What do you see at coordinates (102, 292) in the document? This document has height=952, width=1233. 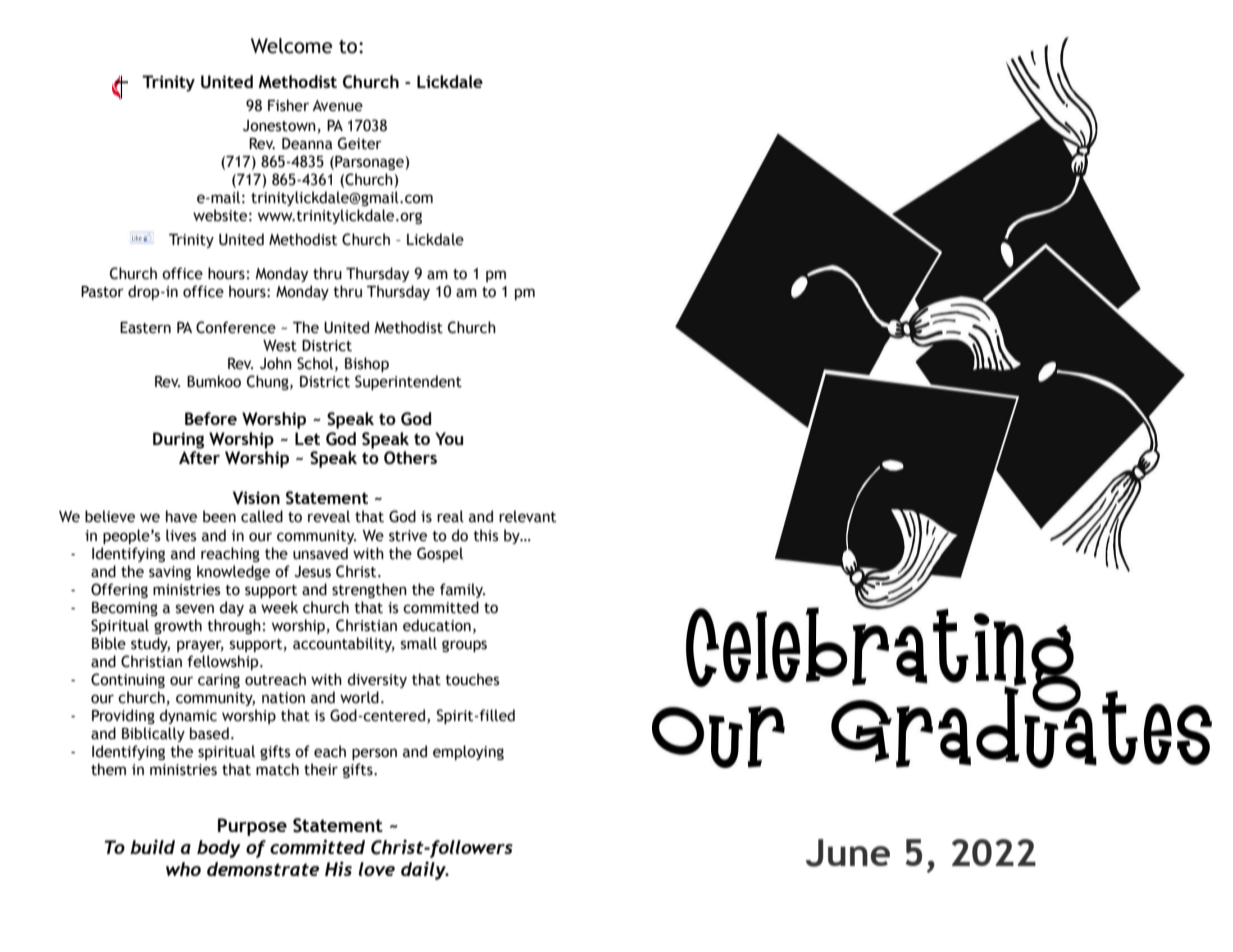 I see `Pastor` at bounding box center [102, 292].
